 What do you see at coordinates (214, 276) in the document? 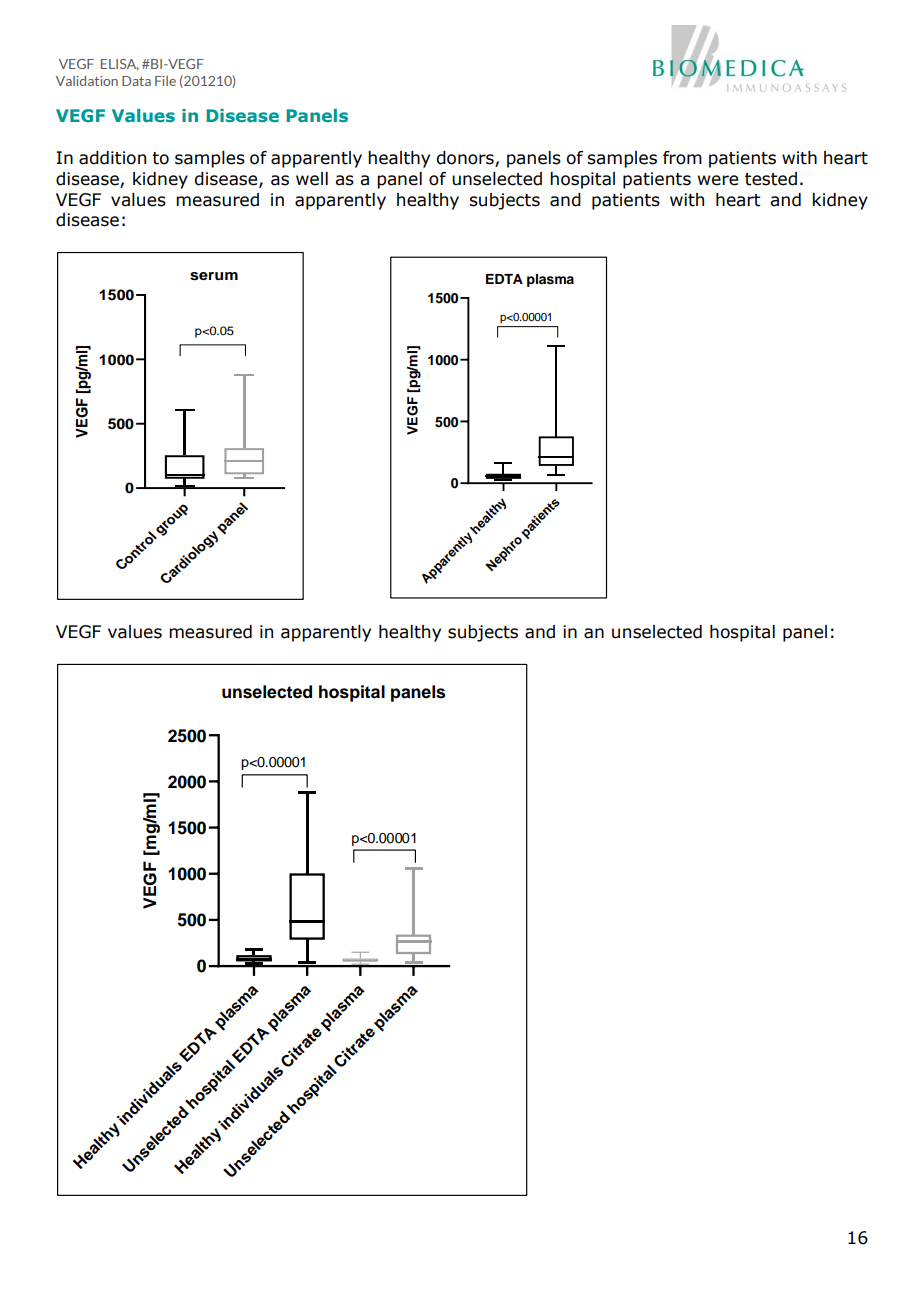
I see `serum` at bounding box center [214, 276].
